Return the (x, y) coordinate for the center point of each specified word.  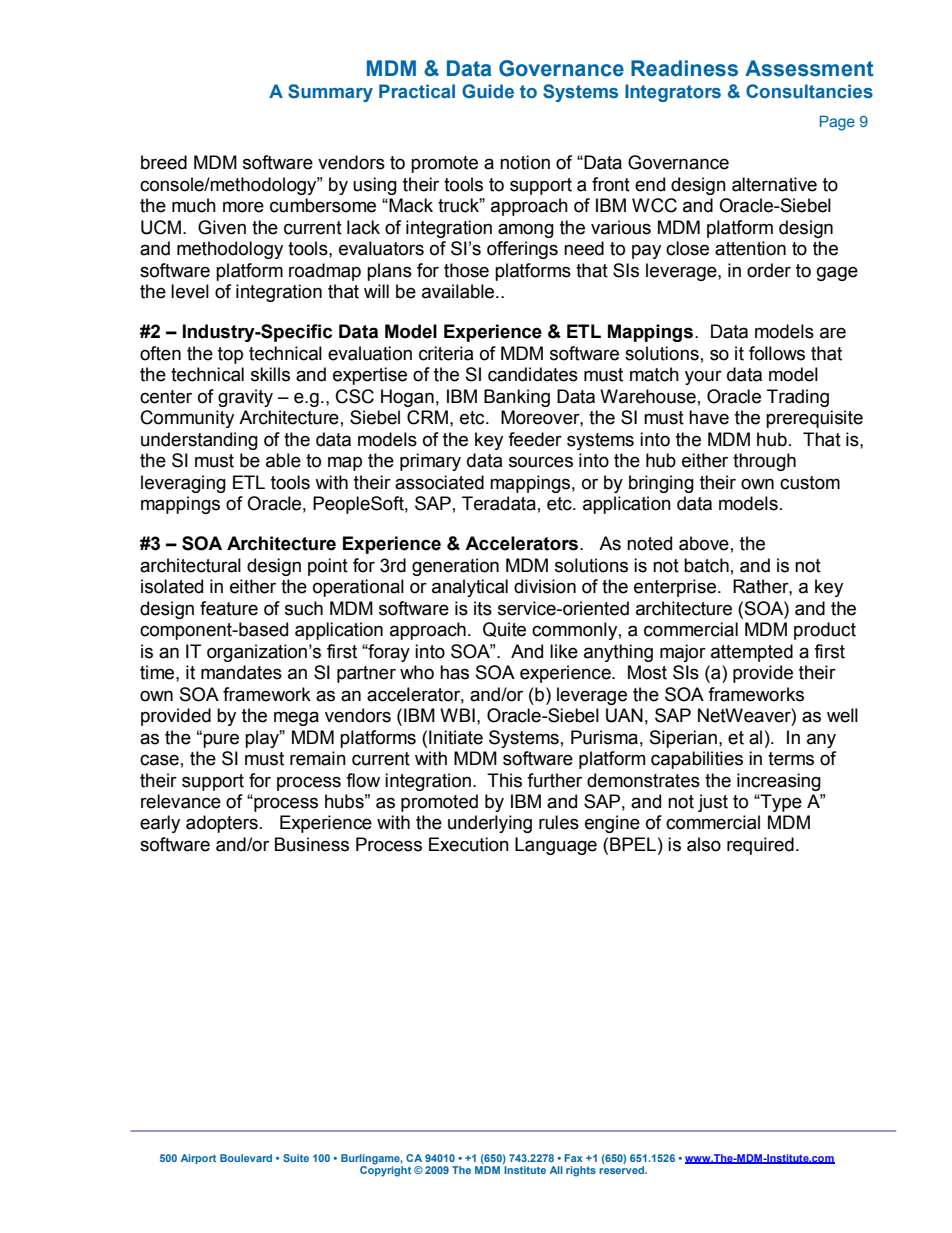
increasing (779, 782)
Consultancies (809, 91)
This (504, 780)
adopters (222, 824)
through (764, 462)
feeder (535, 439)
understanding (199, 441)
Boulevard (246, 1158)
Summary (330, 93)
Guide (488, 91)
